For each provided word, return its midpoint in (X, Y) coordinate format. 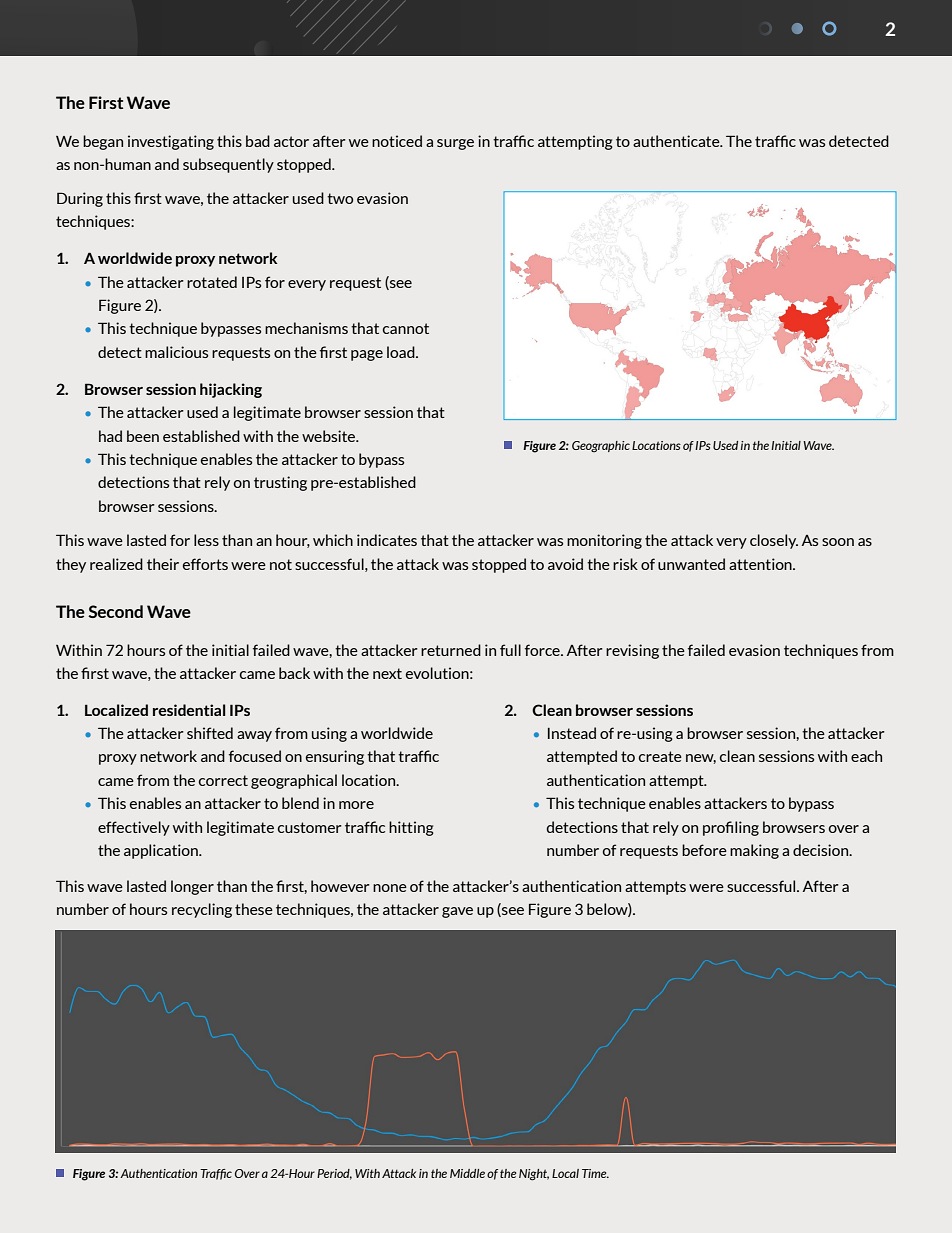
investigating (171, 142)
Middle (467, 1173)
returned (451, 650)
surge (455, 144)
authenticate (677, 141)
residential (189, 710)
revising (632, 651)
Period (334, 1174)
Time (595, 1173)
